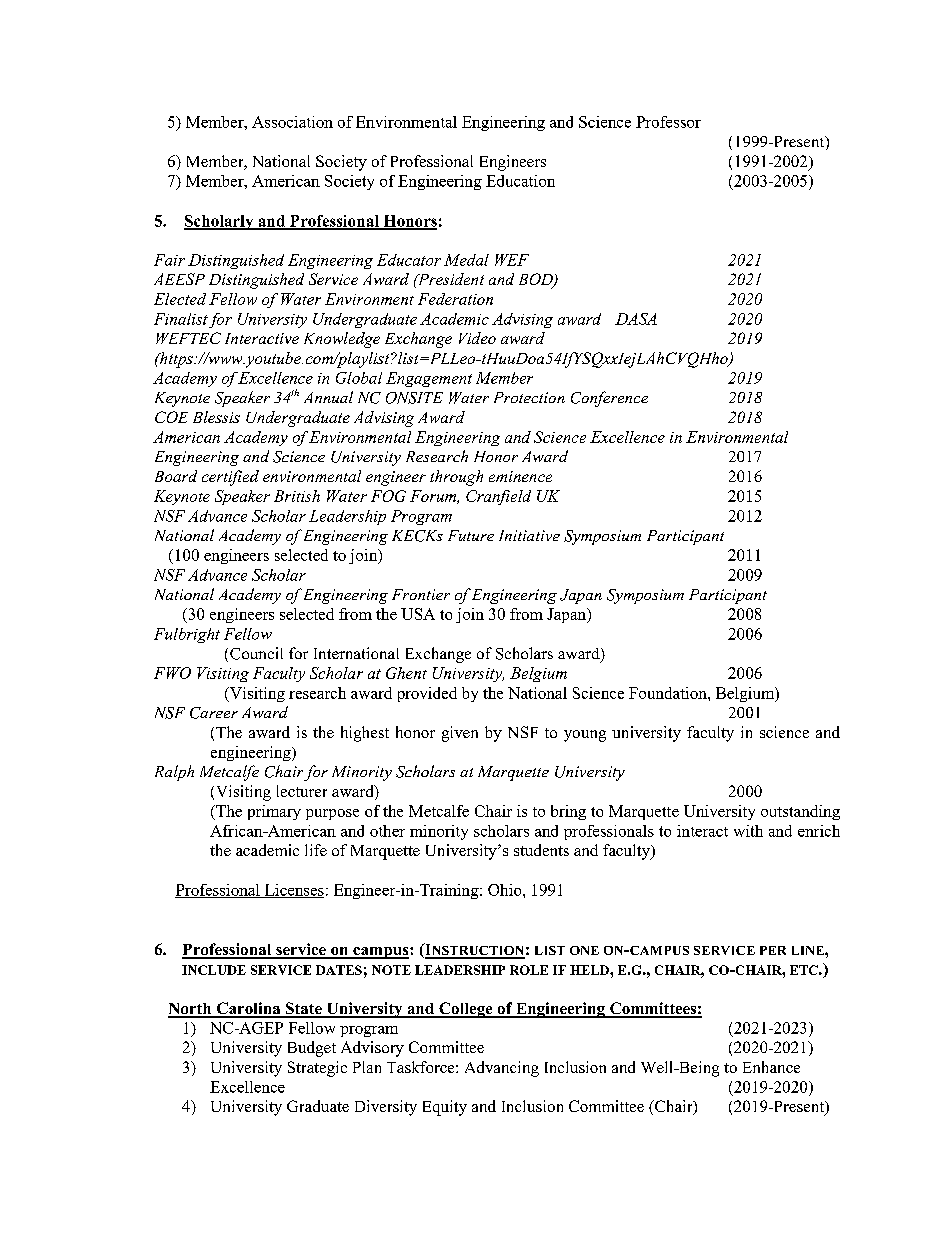 The height and width of the image is (1233, 952). What do you see at coordinates (230, 478) in the image?
I see `certified` at bounding box center [230, 478].
